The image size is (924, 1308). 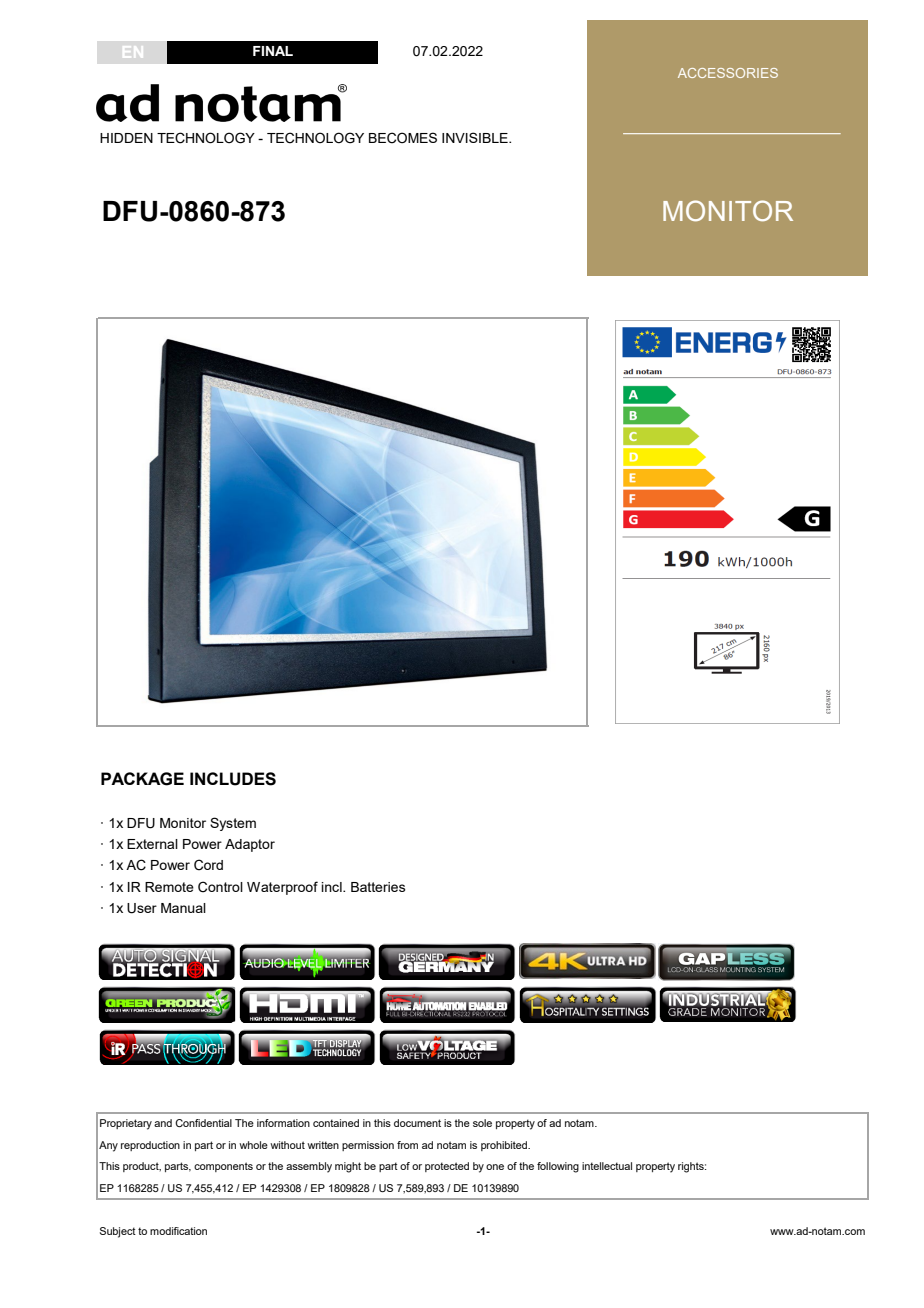 I want to click on protected, so click(x=447, y=1167).
